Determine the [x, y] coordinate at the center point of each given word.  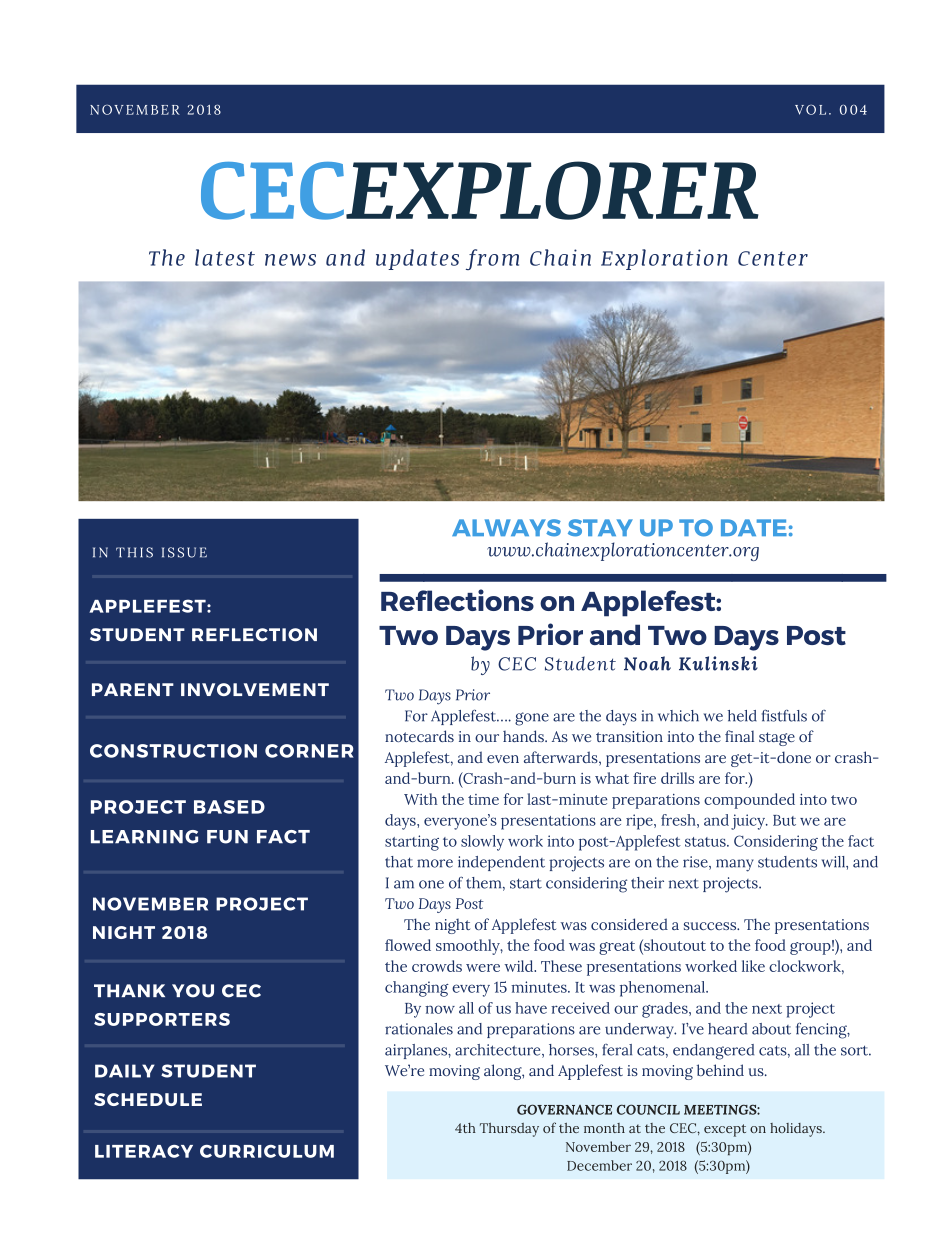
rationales [419, 1029]
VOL [810, 109]
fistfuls [784, 715]
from [492, 259]
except [725, 1130]
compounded [749, 801]
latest [225, 257]
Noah [647, 663]
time [483, 799]
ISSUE [184, 552]
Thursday [509, 1130]
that [399, 862]
